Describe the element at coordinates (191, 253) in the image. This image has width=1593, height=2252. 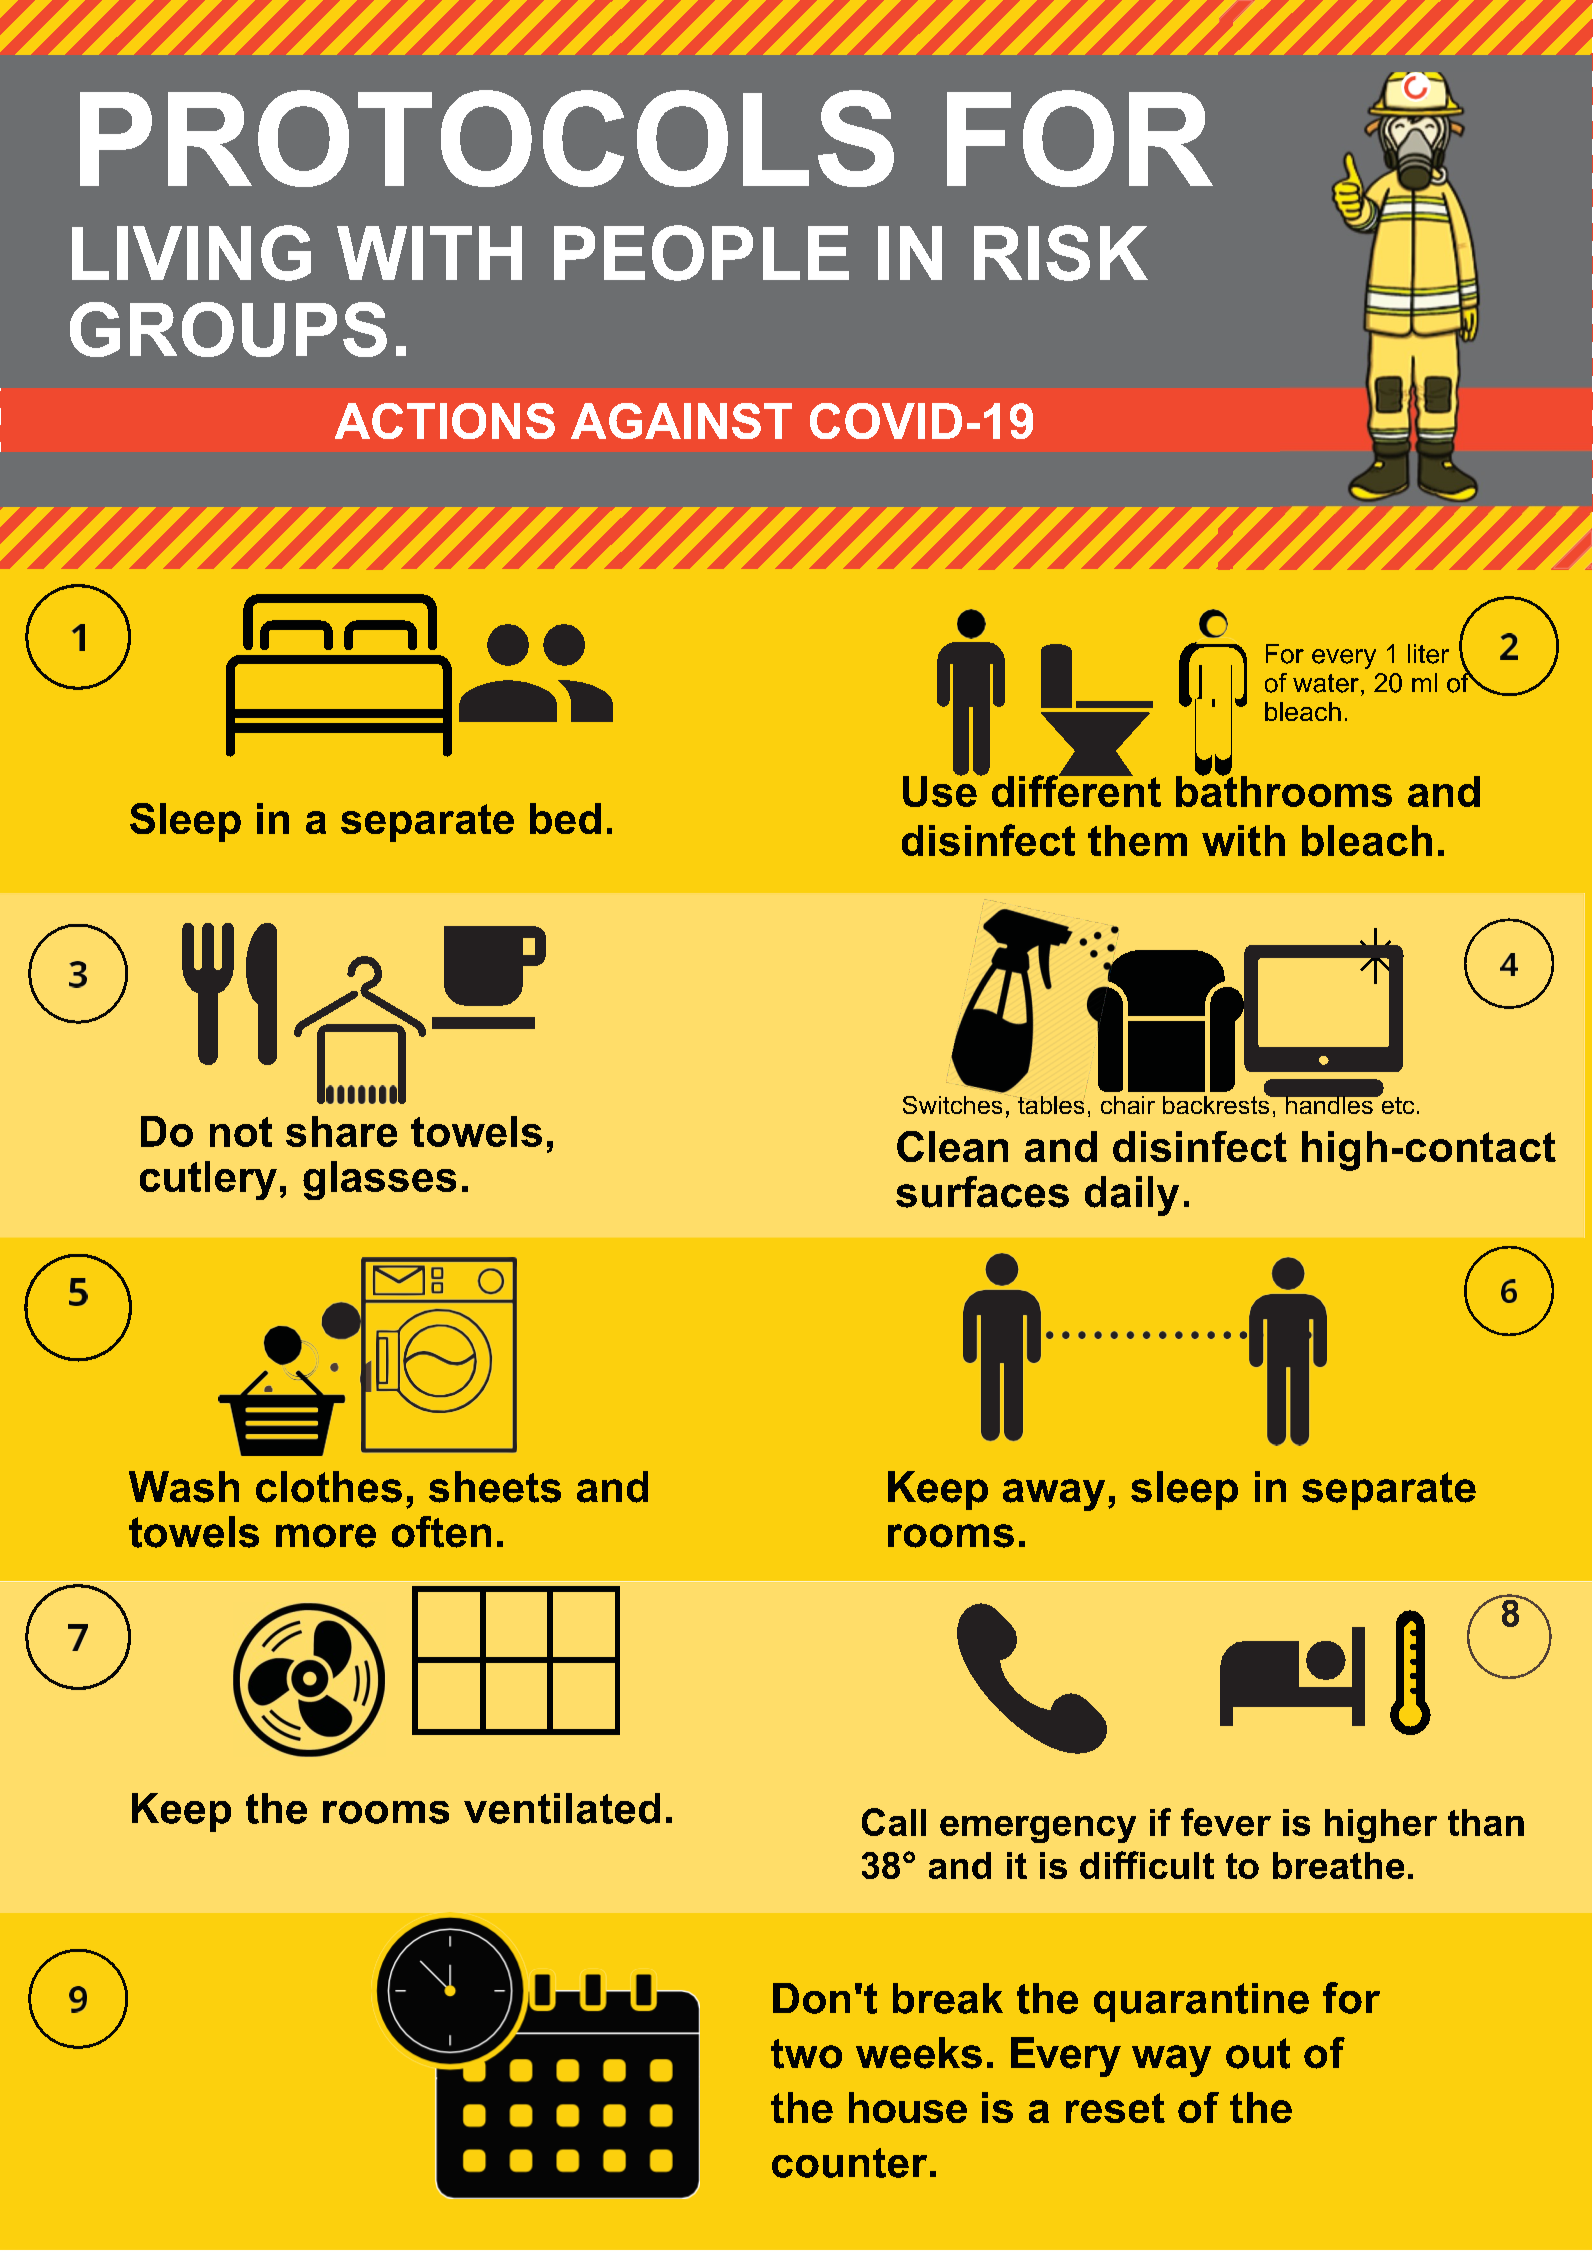
I see `LIVING` at that location.
